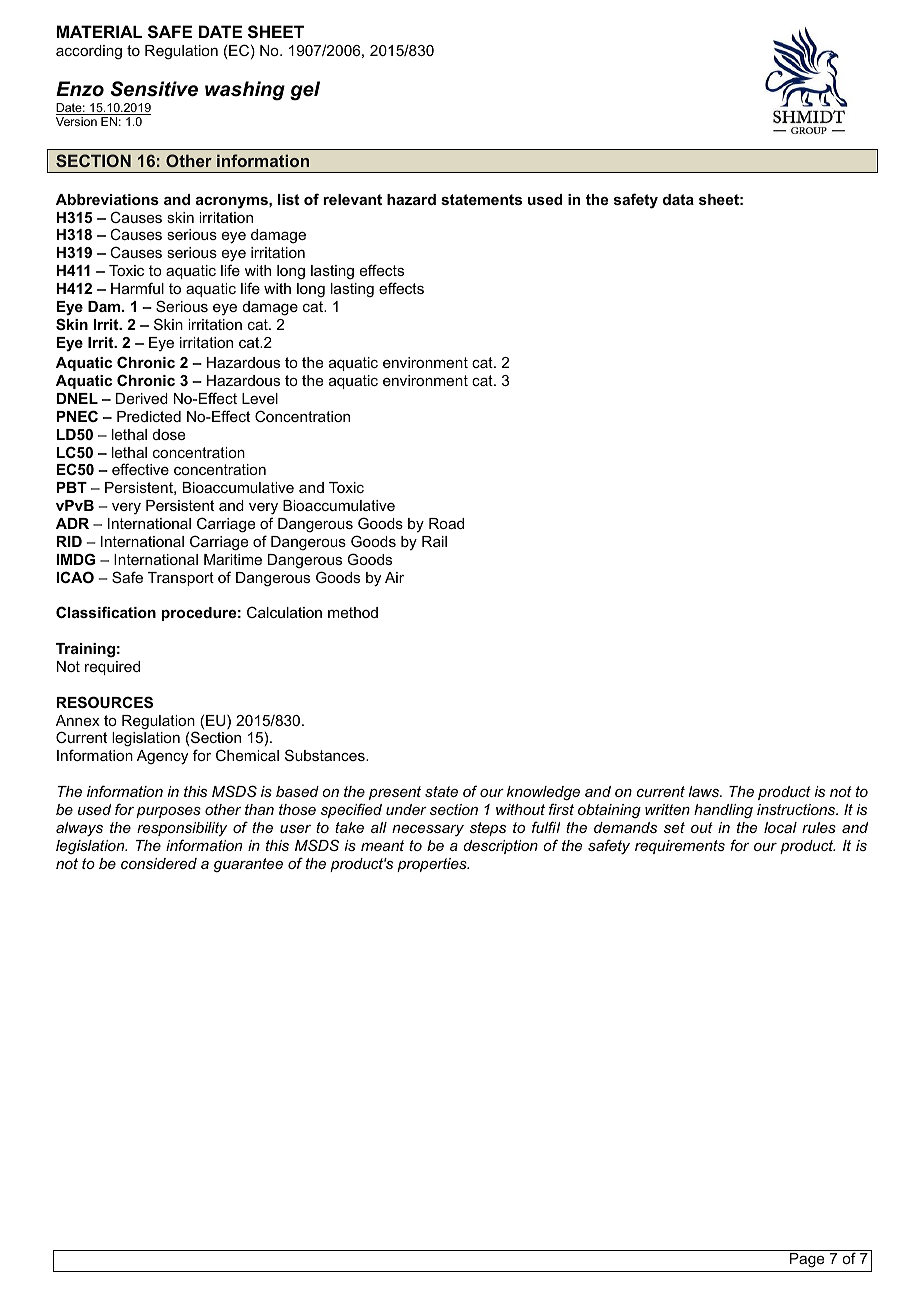  What do you see at coordinates (394, 577) in the screenshot?
I see `Air` at bounding box center [394, 577].
